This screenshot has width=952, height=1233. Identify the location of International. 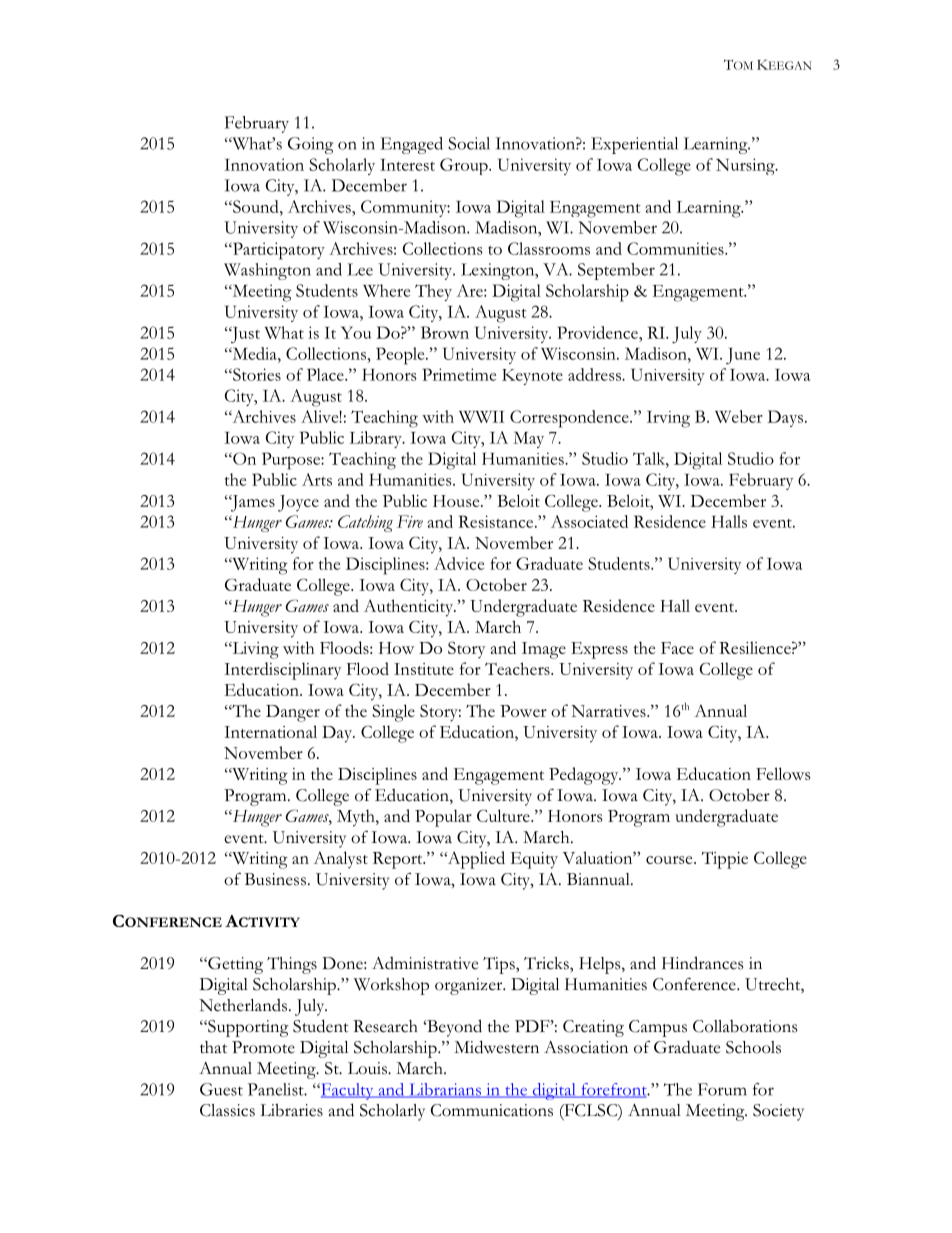
(270, 731).
